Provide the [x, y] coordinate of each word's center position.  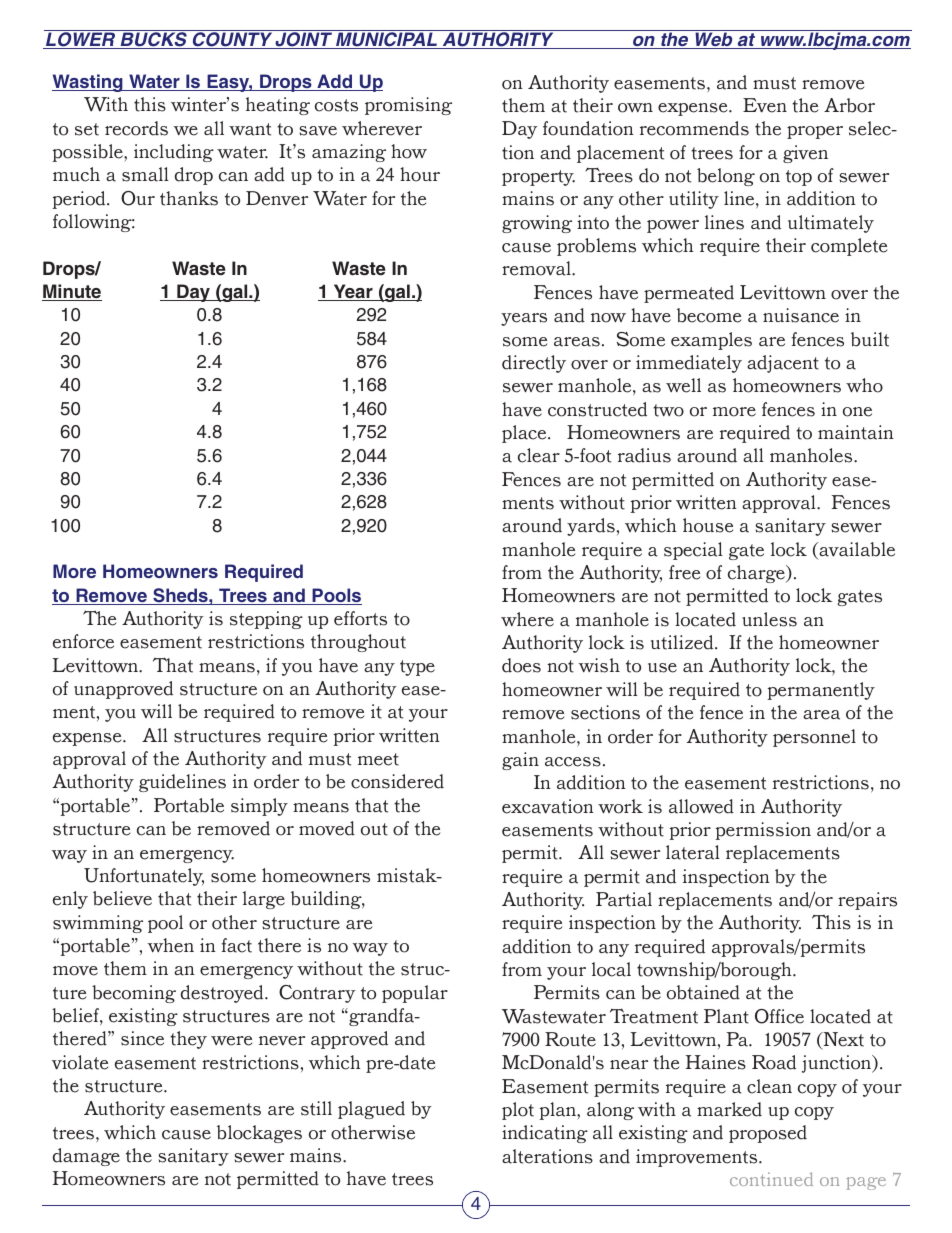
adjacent [783, 364]
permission [763, 831]
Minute [72, 292]
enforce [83, 641]
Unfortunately [144, 877]
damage [86, 1157]
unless [769, 619]
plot [518, 1111]
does [521, 665]
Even [765, 105]
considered [397, 781]
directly [534, 364]
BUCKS [153, 39]
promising [408, 106]
